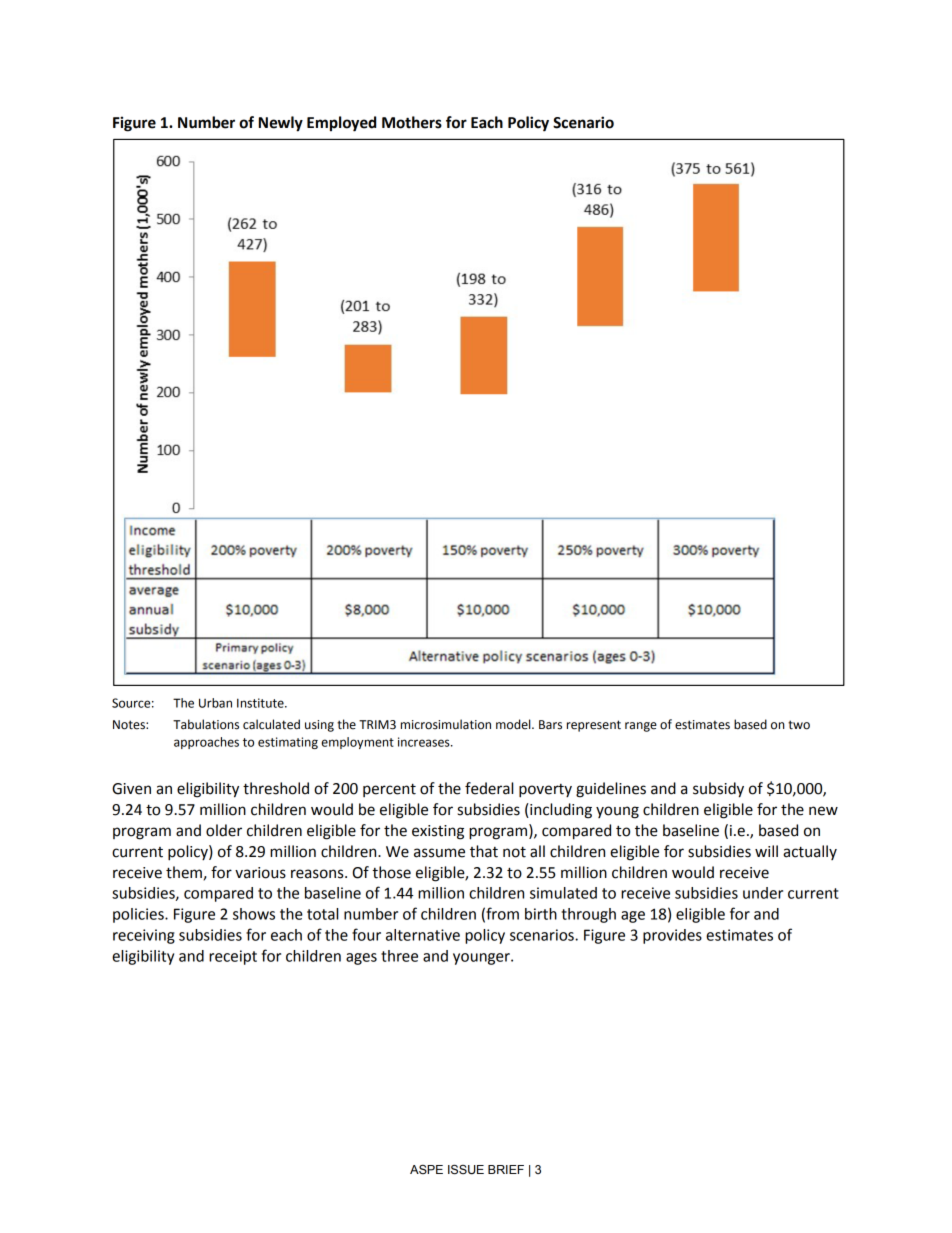 This document has width=952, height=1233. What do you see at coordinates (799, 725) in the document?
I see `two` at bounding box center [799, 725].
